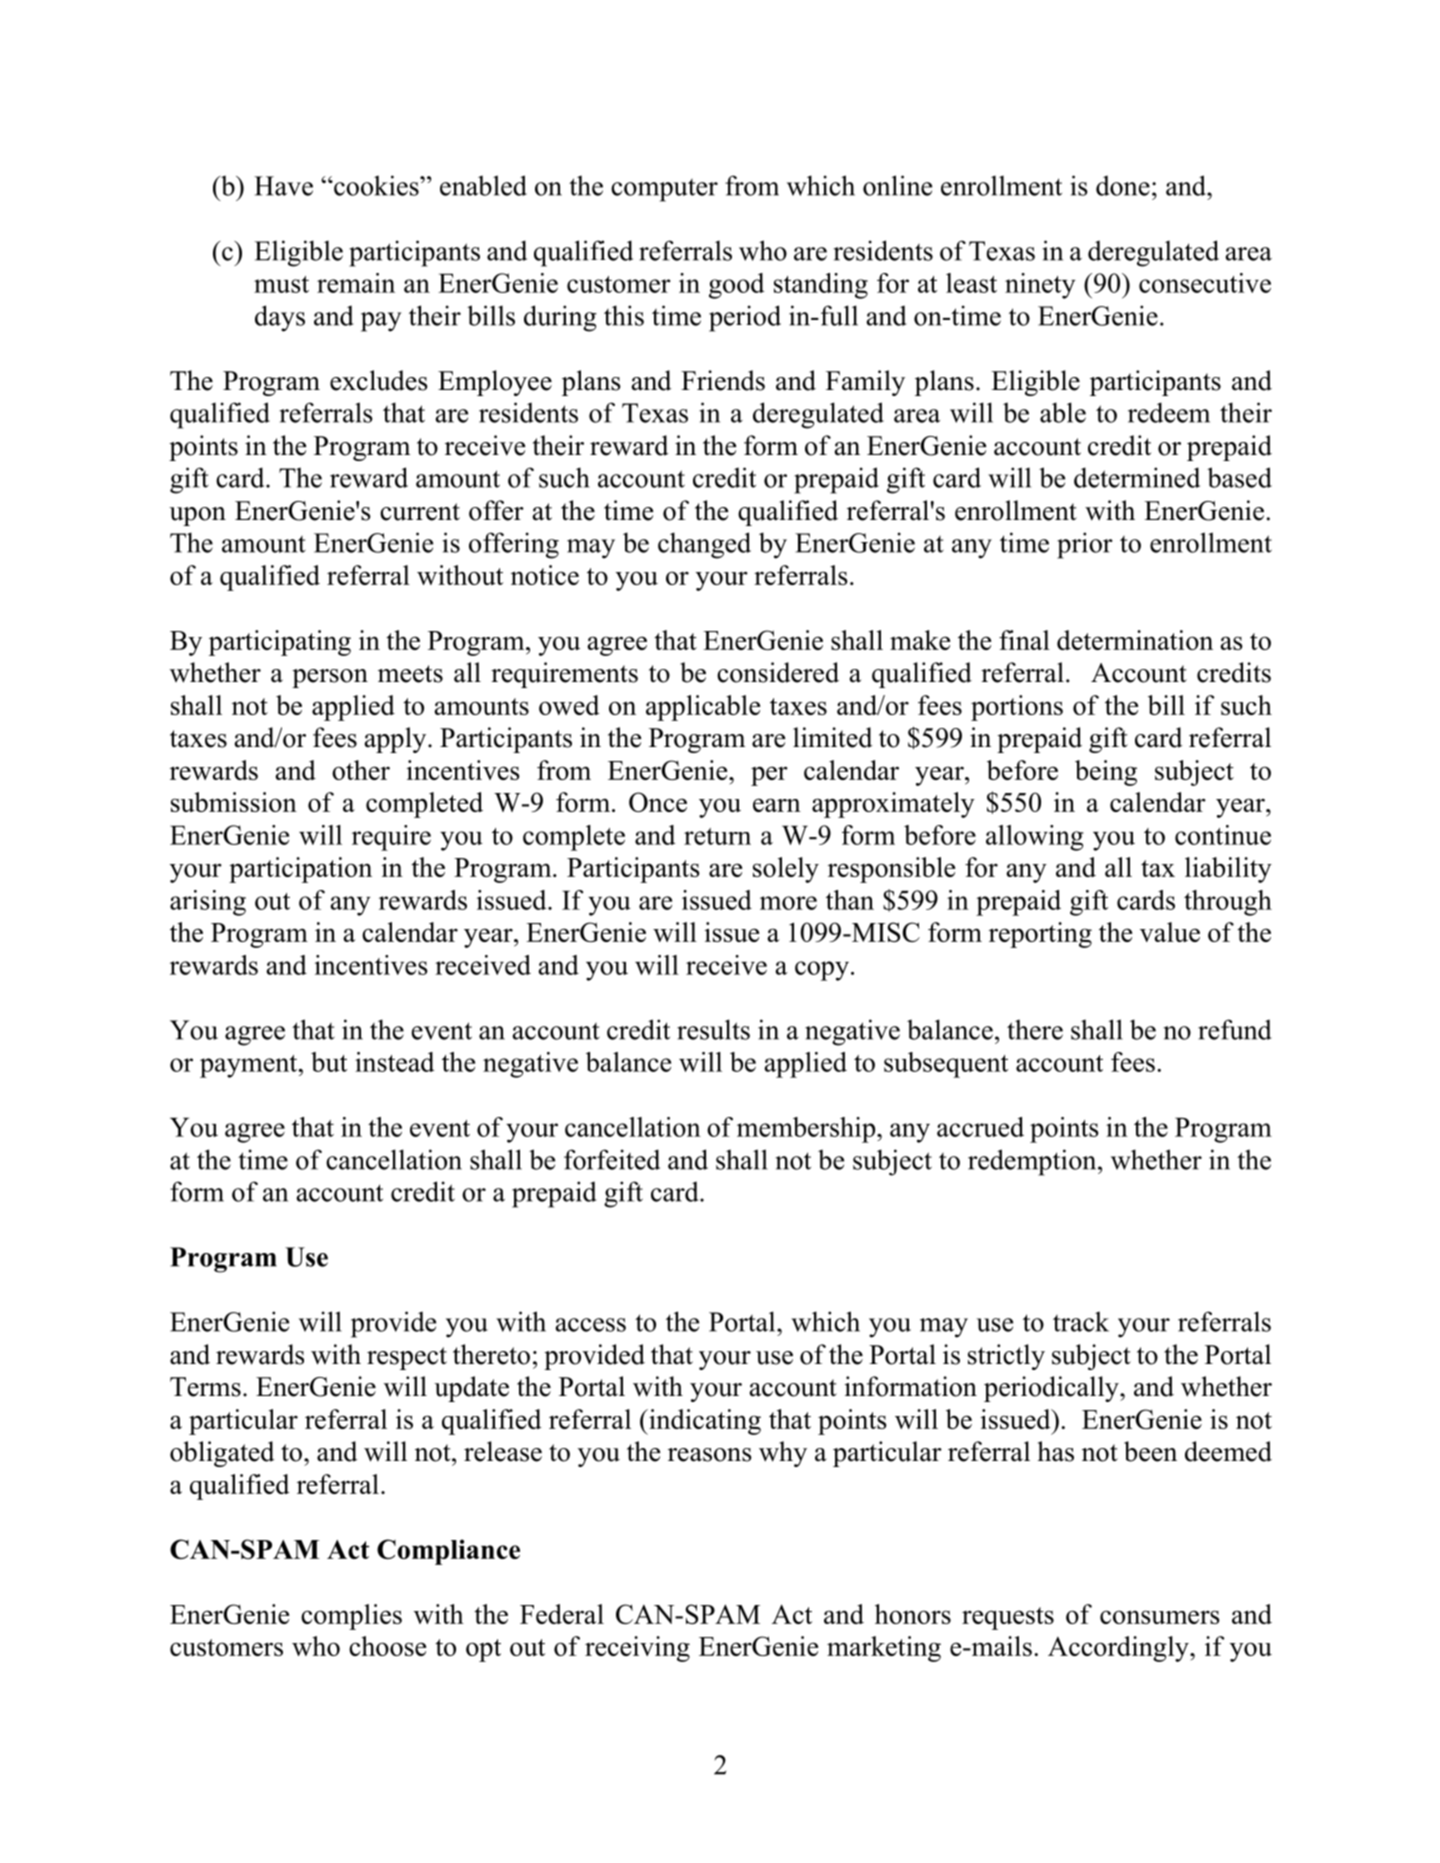 The height and width of the document is (1863, 1440). What do you see at coordinates (283, 186) in the document?
I see `Have` at bounding box center [283, 186].
